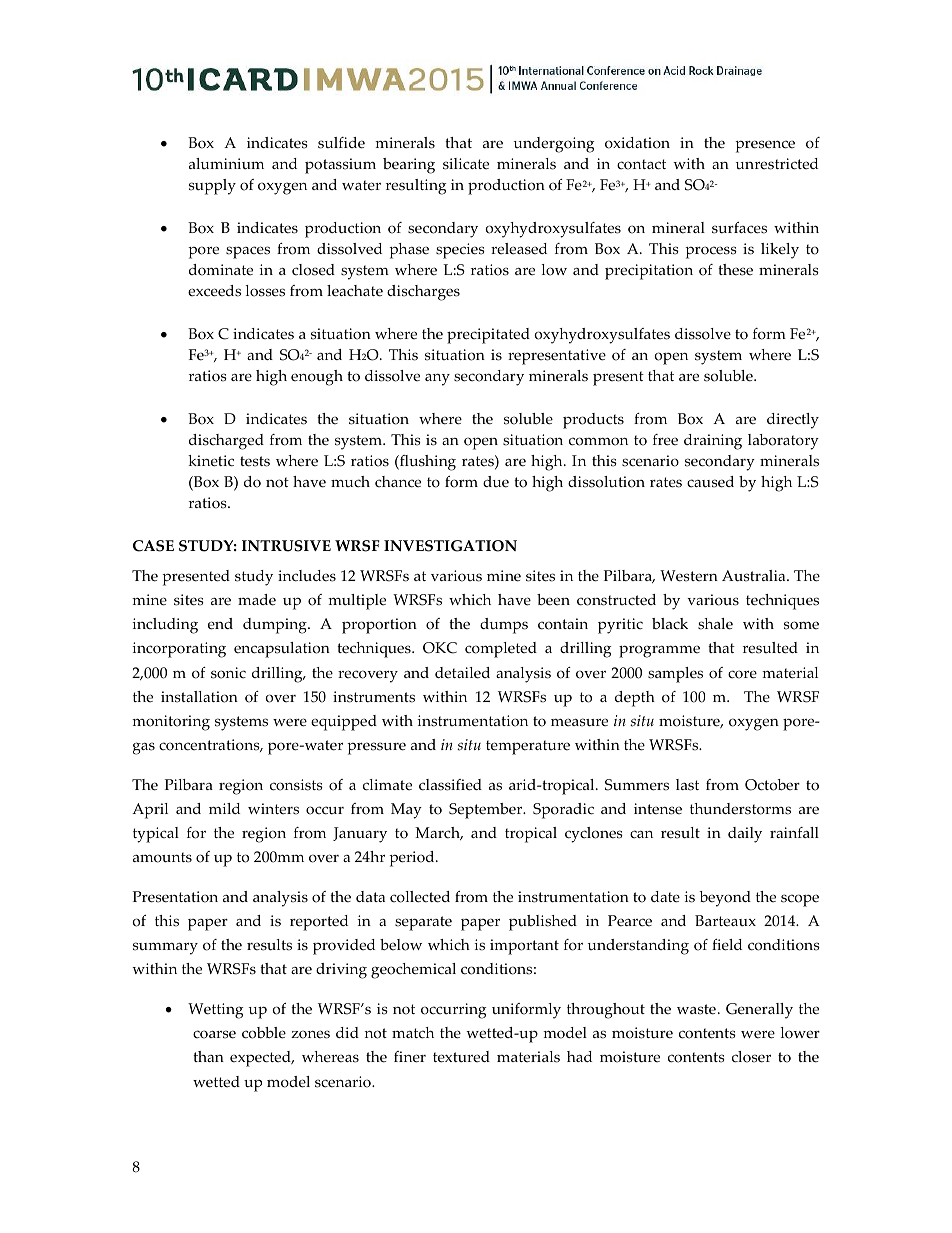  Describe the element at coordinates (461, 1057) in the document. I see `textured` at that location.
